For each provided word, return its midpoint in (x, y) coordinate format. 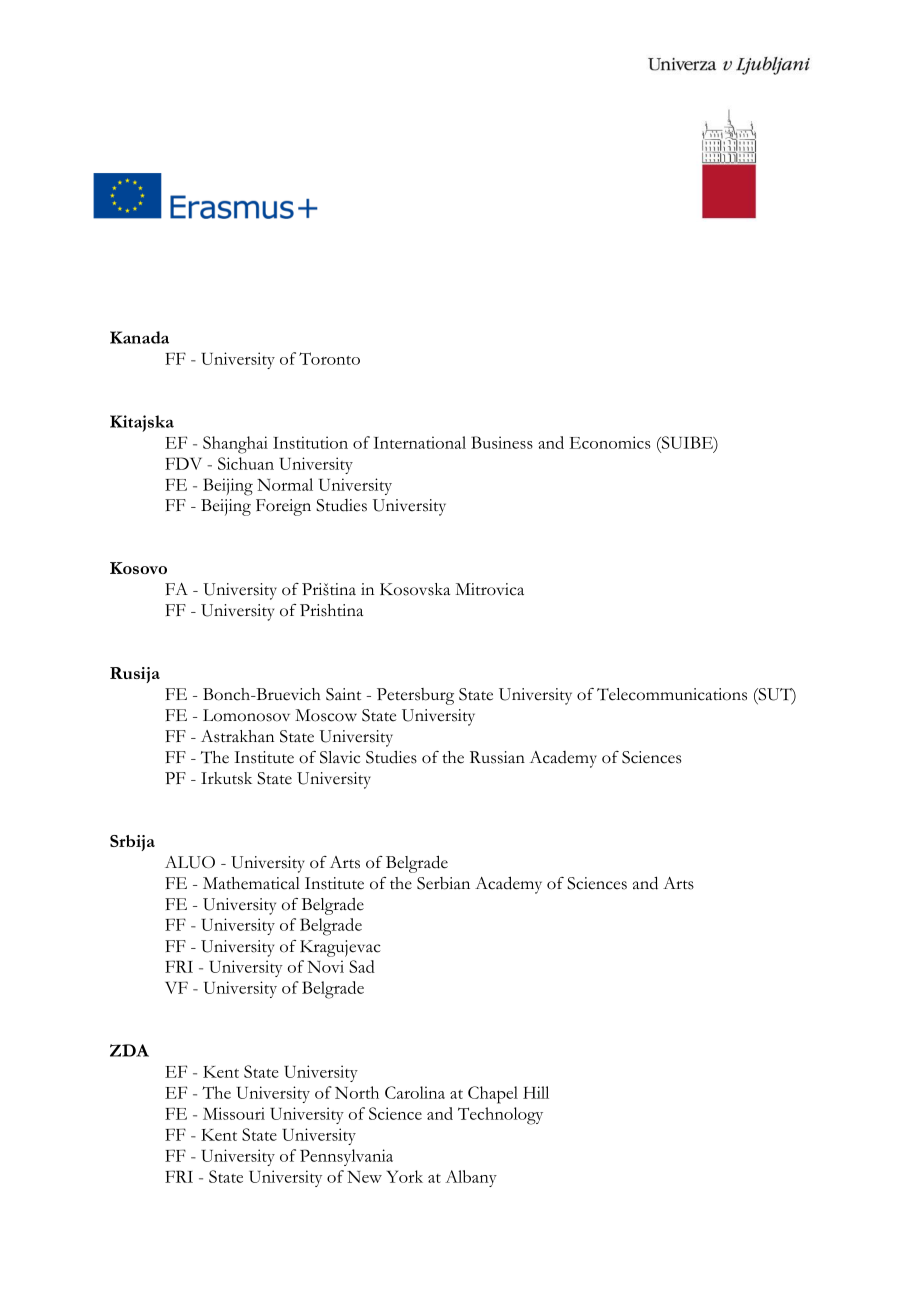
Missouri (234, 1113)
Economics (610, 442)
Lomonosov (246, 715)
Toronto (329, 358)
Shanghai (235, 445)
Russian (497, 757)
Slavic (340, 757)
